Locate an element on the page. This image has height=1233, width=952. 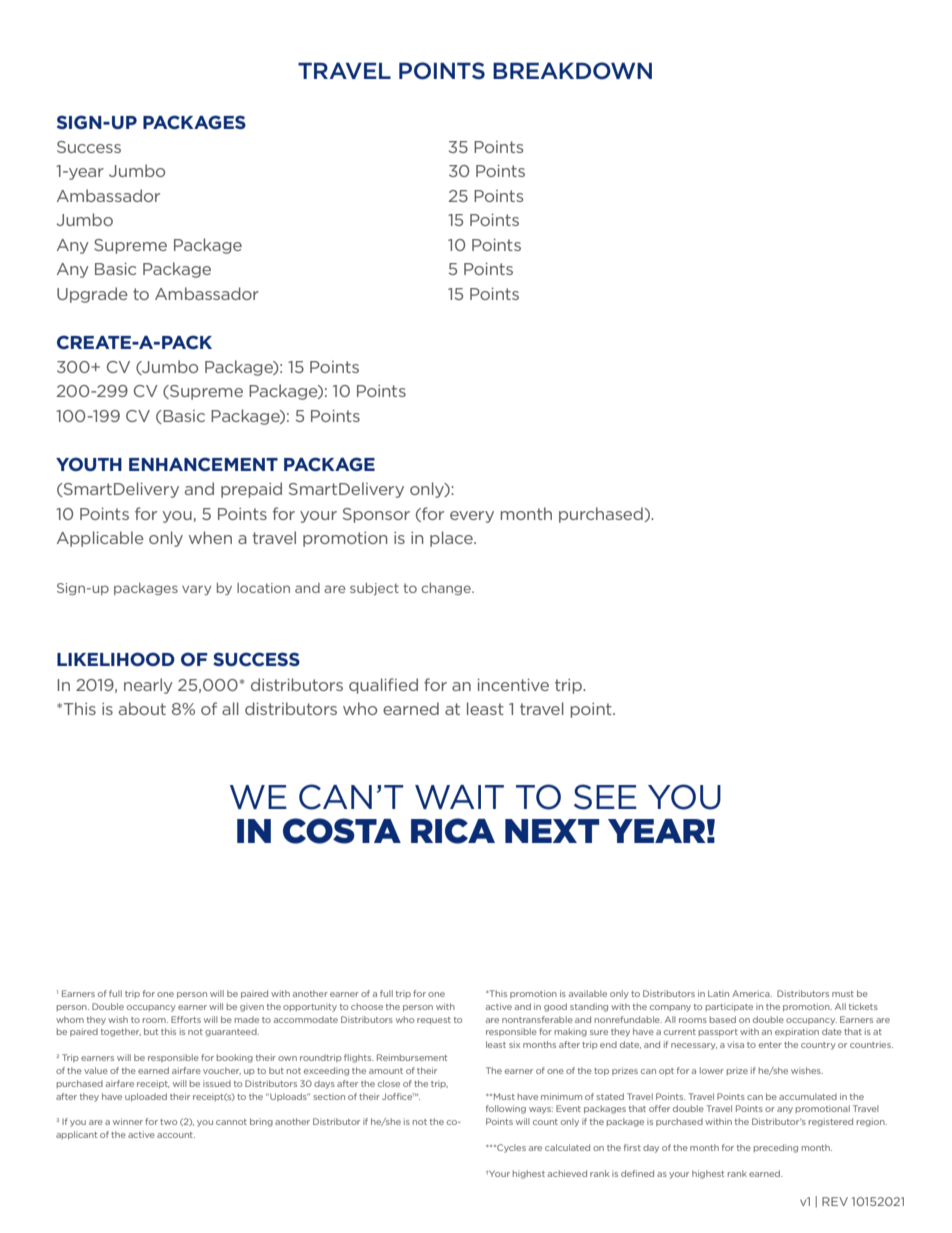
about is located at coordinates (142, 708).
